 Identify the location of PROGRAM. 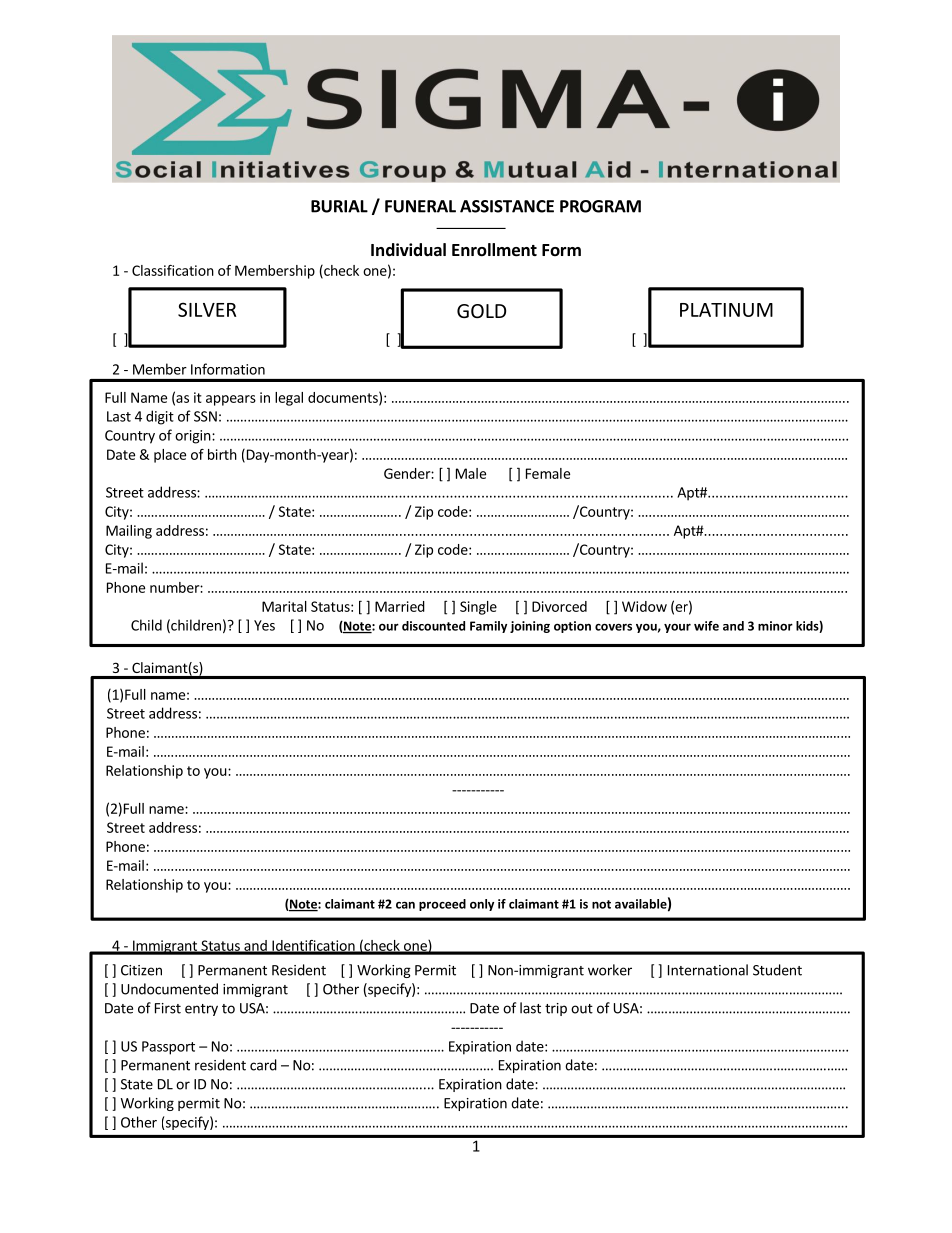
(600, 206).
